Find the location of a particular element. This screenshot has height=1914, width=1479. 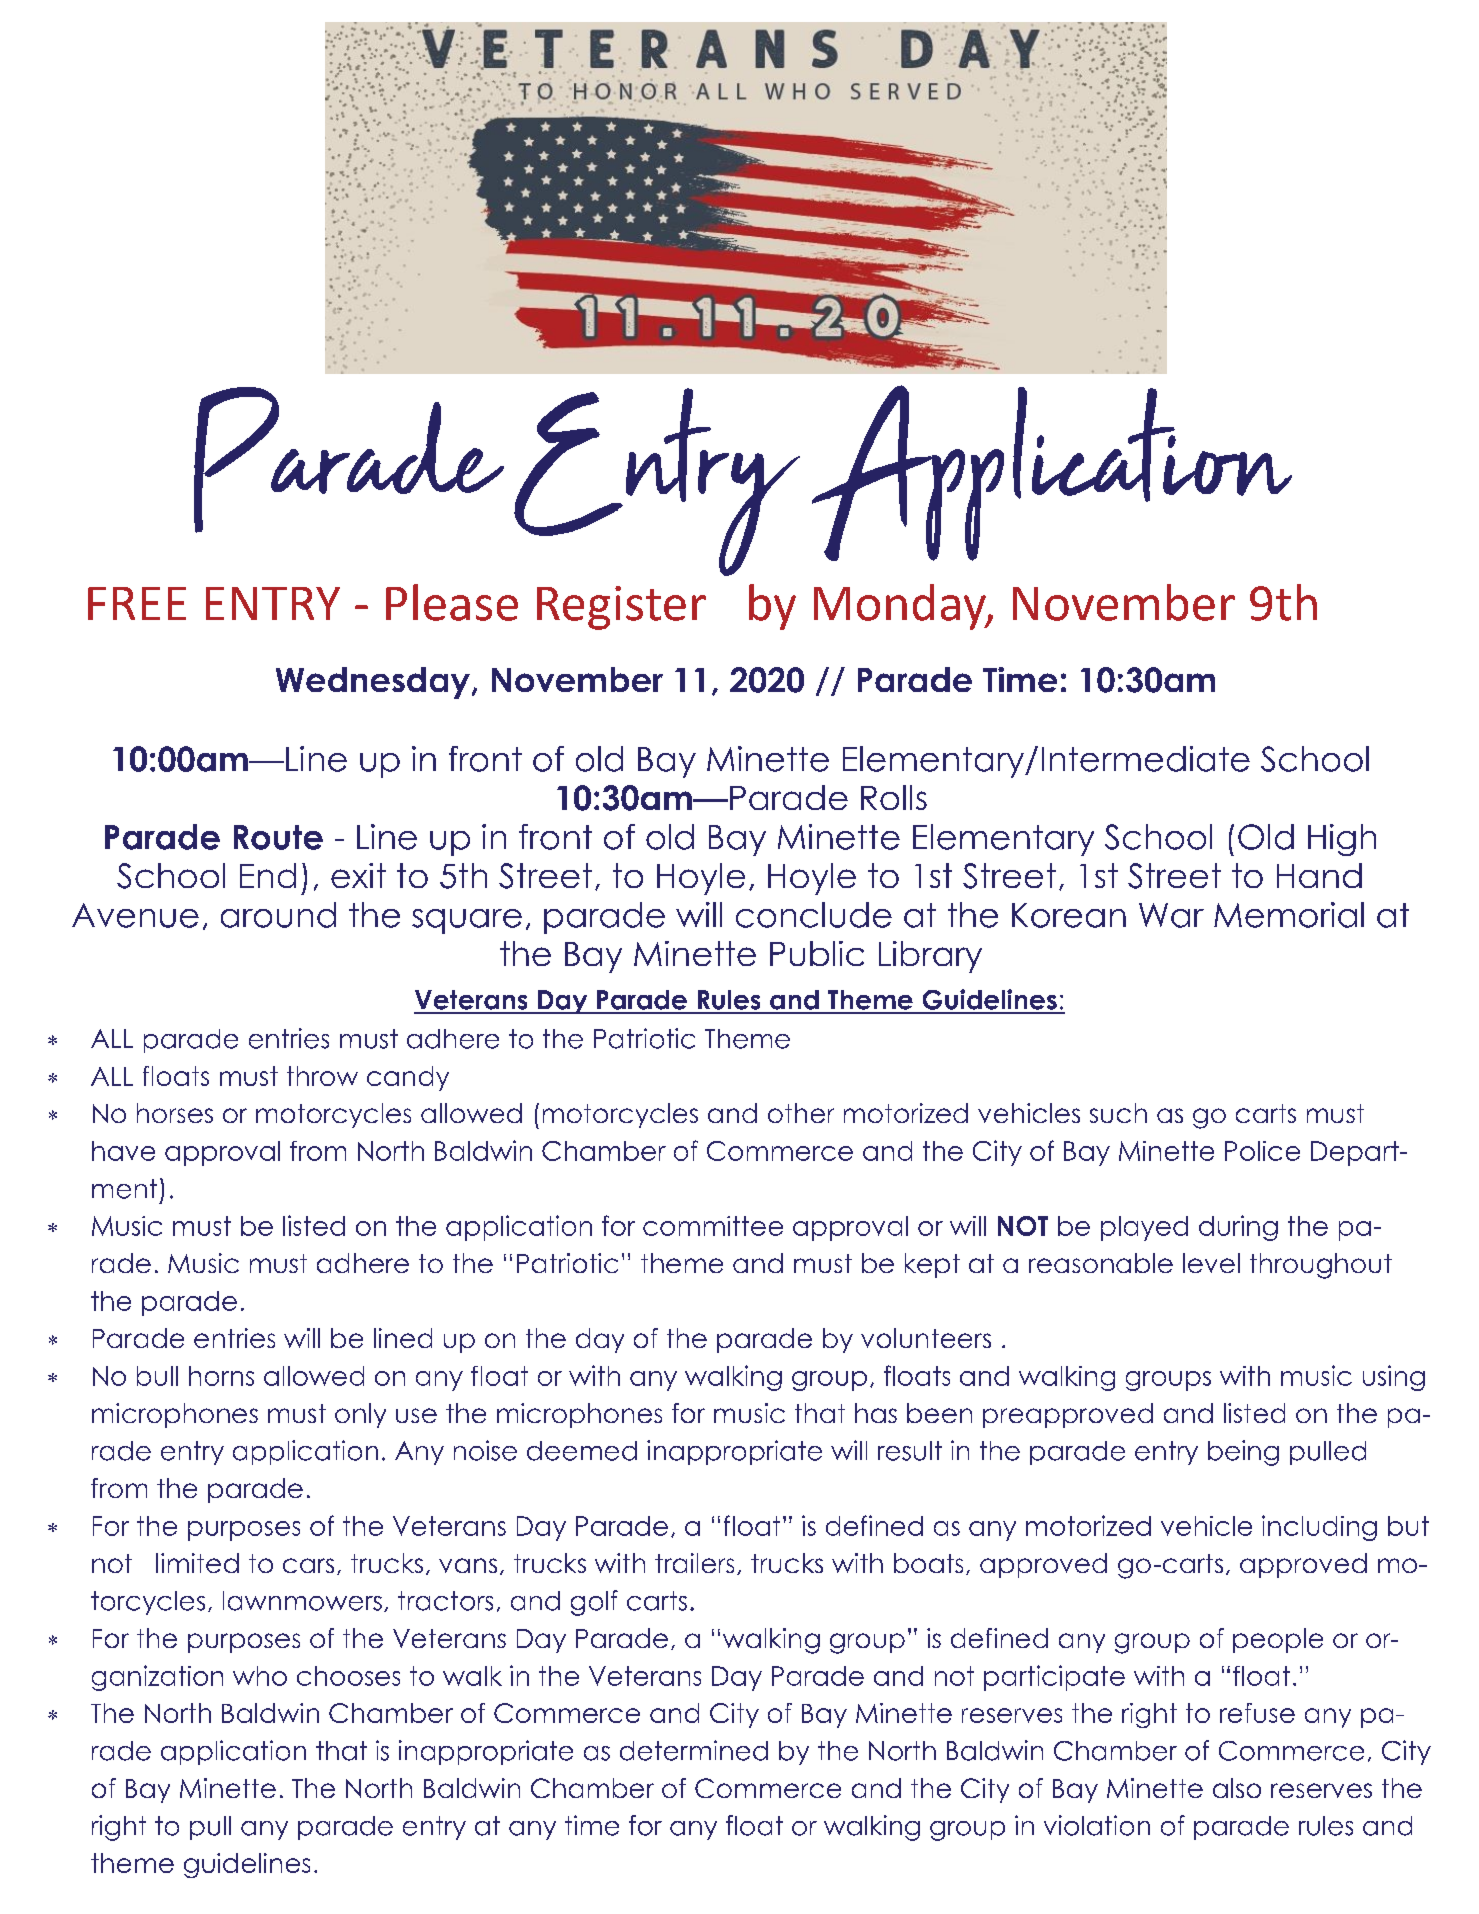

Public is located at coordinates (817, 953).
